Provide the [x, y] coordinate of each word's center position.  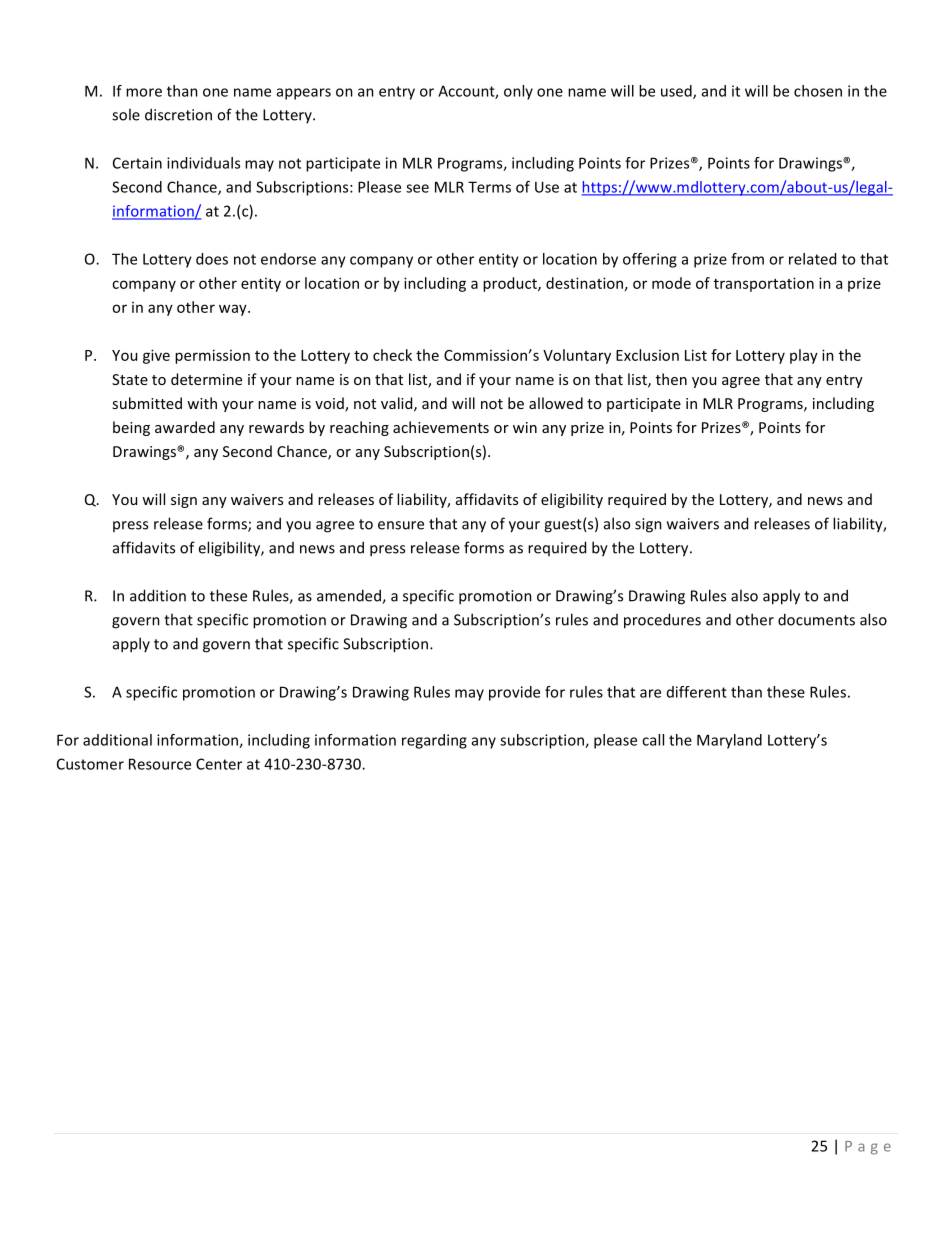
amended [350, 596]
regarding [434, 741]
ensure [401, 525]
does [212, 259]
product [511, 284]
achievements [441, 427]
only [518, 92]
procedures [662, 621]
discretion [178, 114]
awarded [185, 427]
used [677, 92]
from [747, 259]
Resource [160, 764]
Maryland [729, 741]
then [671, 379]
